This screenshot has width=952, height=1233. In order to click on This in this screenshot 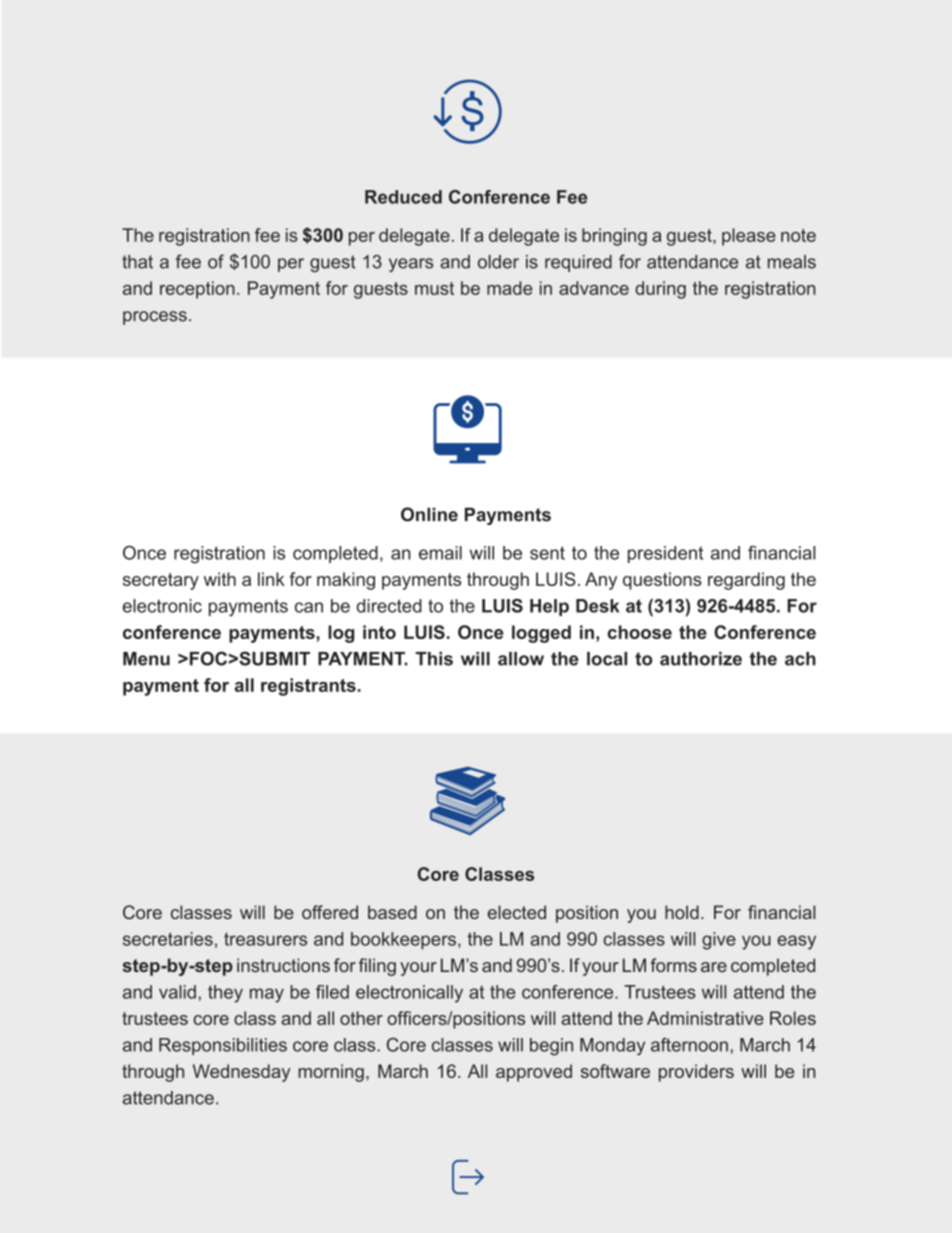, I will do `click(434, 659)`.
